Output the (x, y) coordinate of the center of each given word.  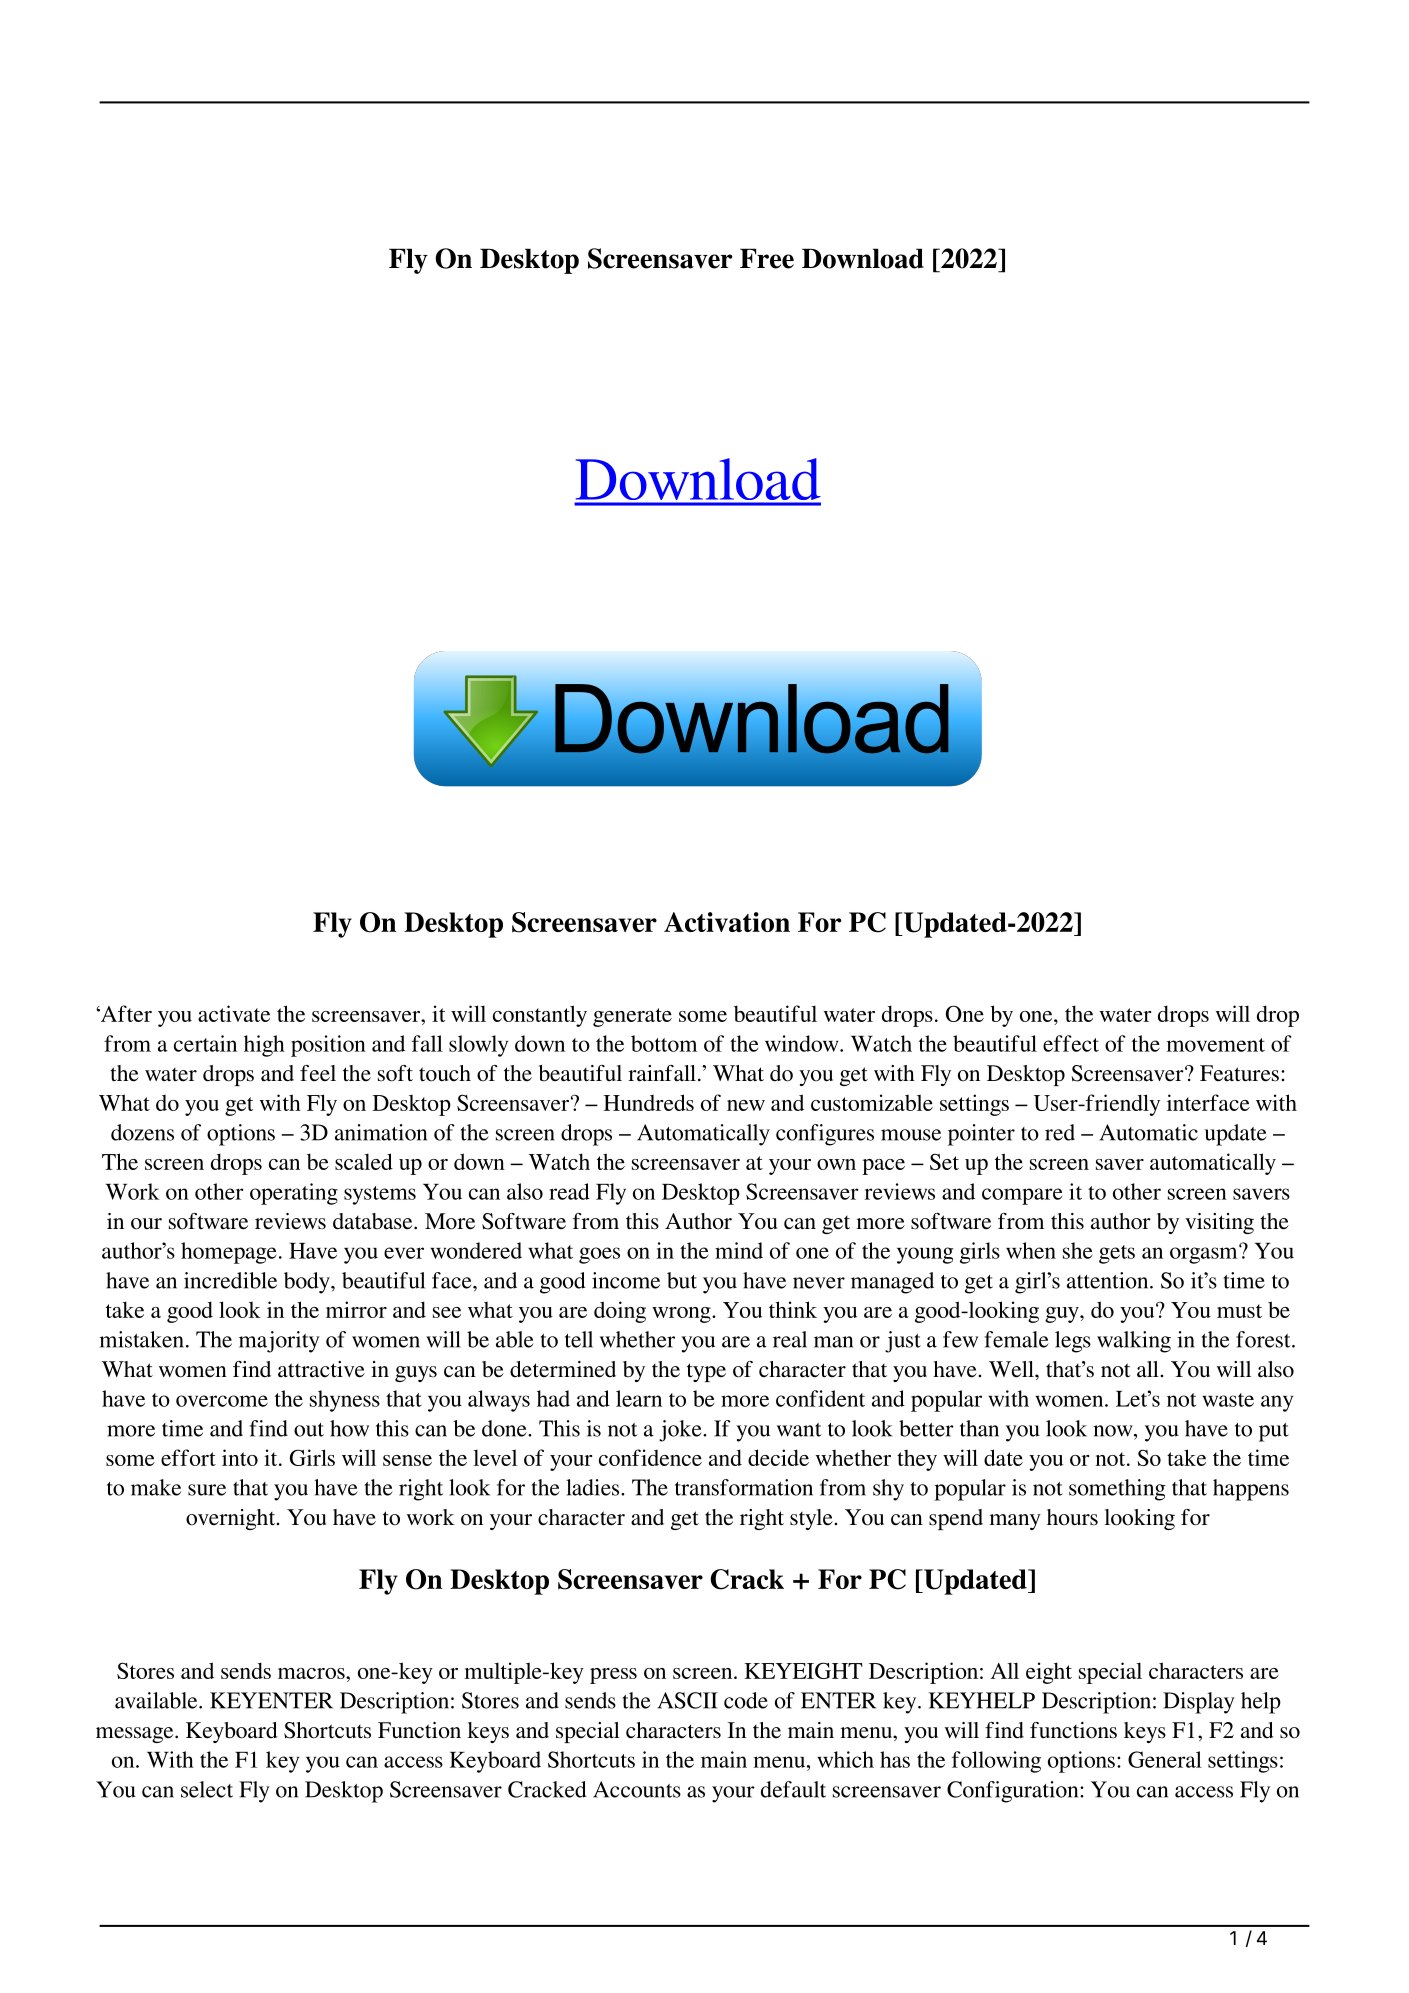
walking (1134, 1342)
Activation (727, 922)
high (264, 1046)
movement (1215, 1045)
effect (1071, 1043)
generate (632, 1017)
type (706, 1372)
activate (234, 1013)
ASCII (688, 1700)
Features (1239, 1073)
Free (767, 258)
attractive (321, 1369)
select (207, 1789)
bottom (664, 1043)
